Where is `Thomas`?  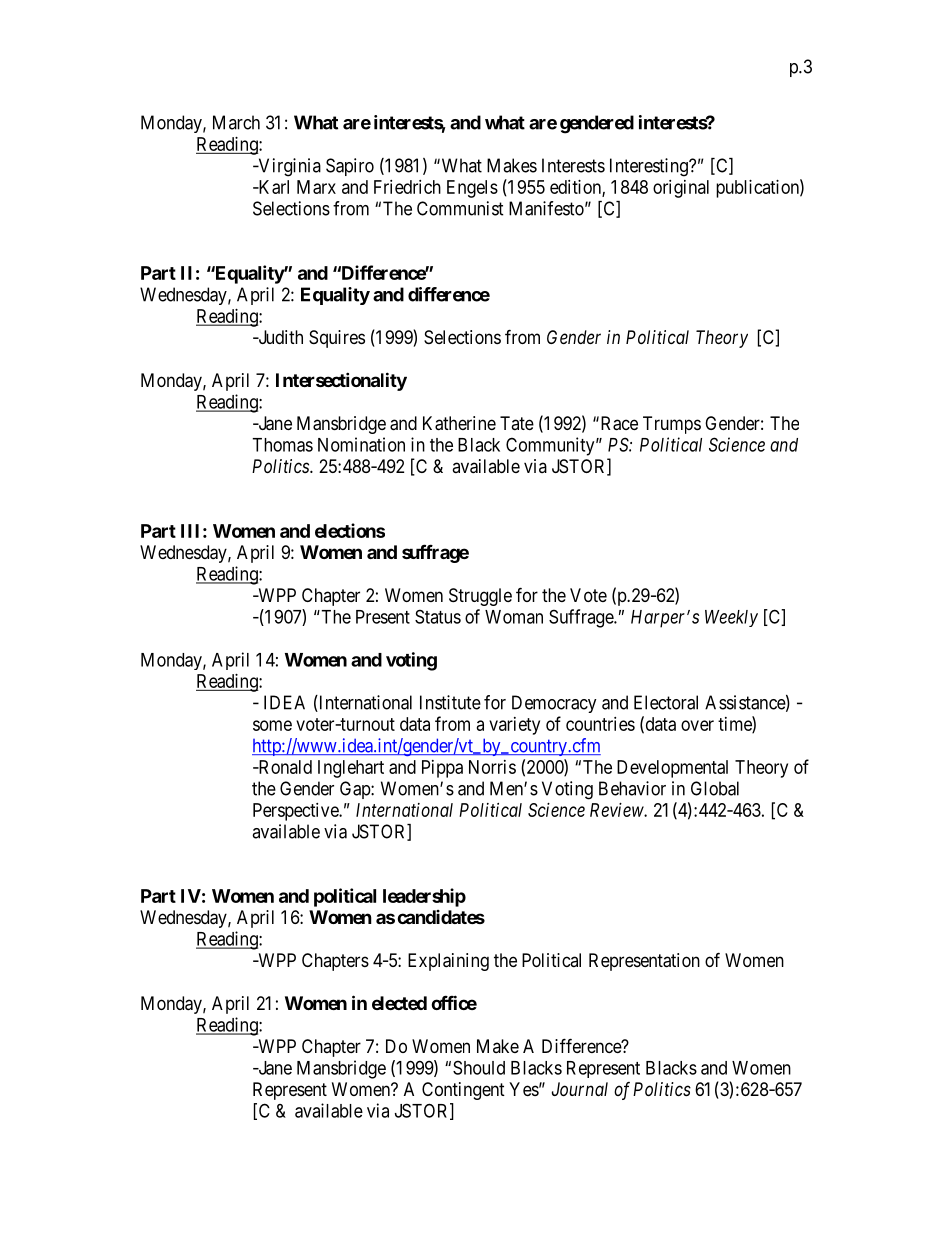
Thomas is located at coordinates (282, 445).
